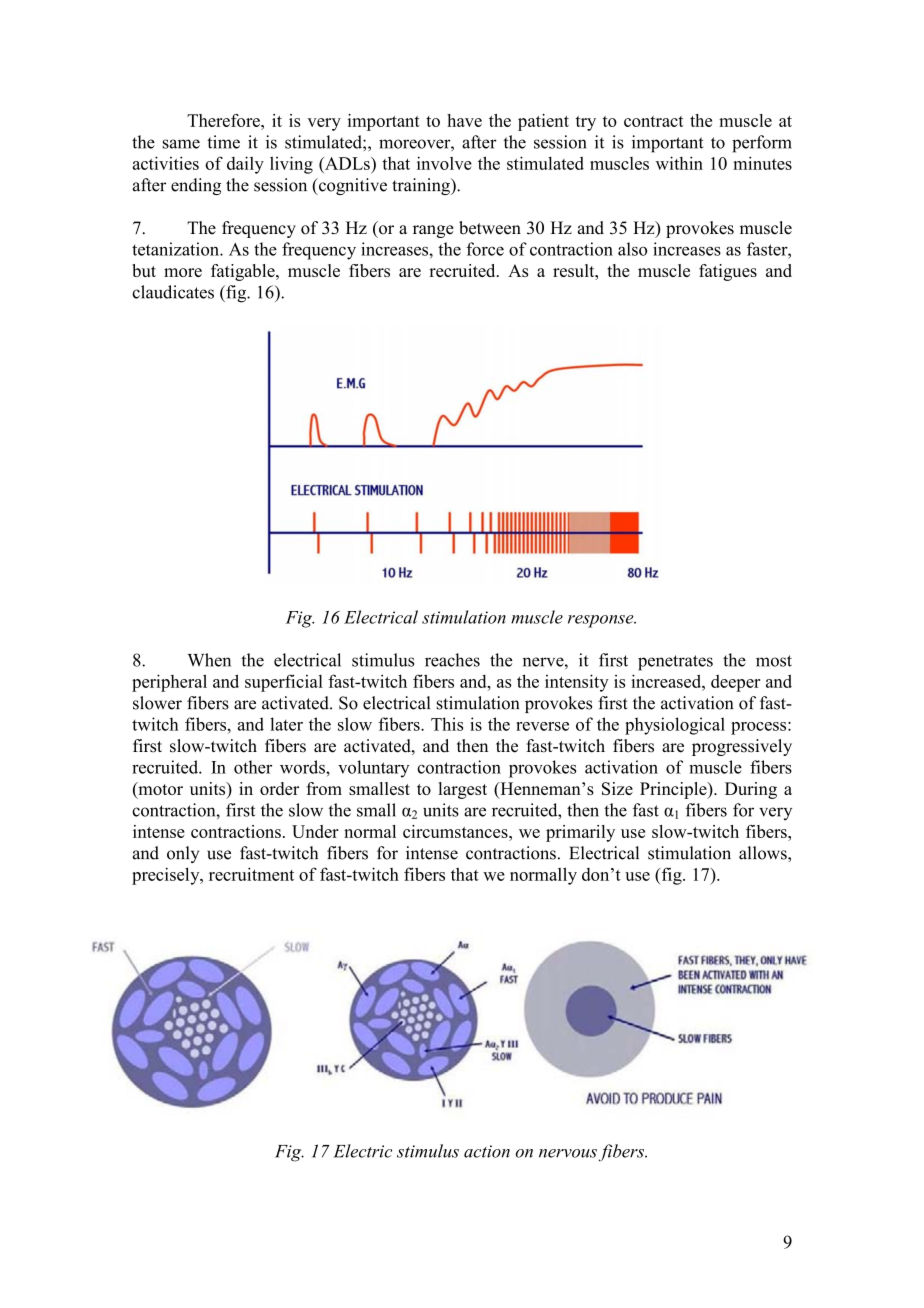  Describe the element at coordinates (209, 660) in the screenshot. I see `When` at that location.
